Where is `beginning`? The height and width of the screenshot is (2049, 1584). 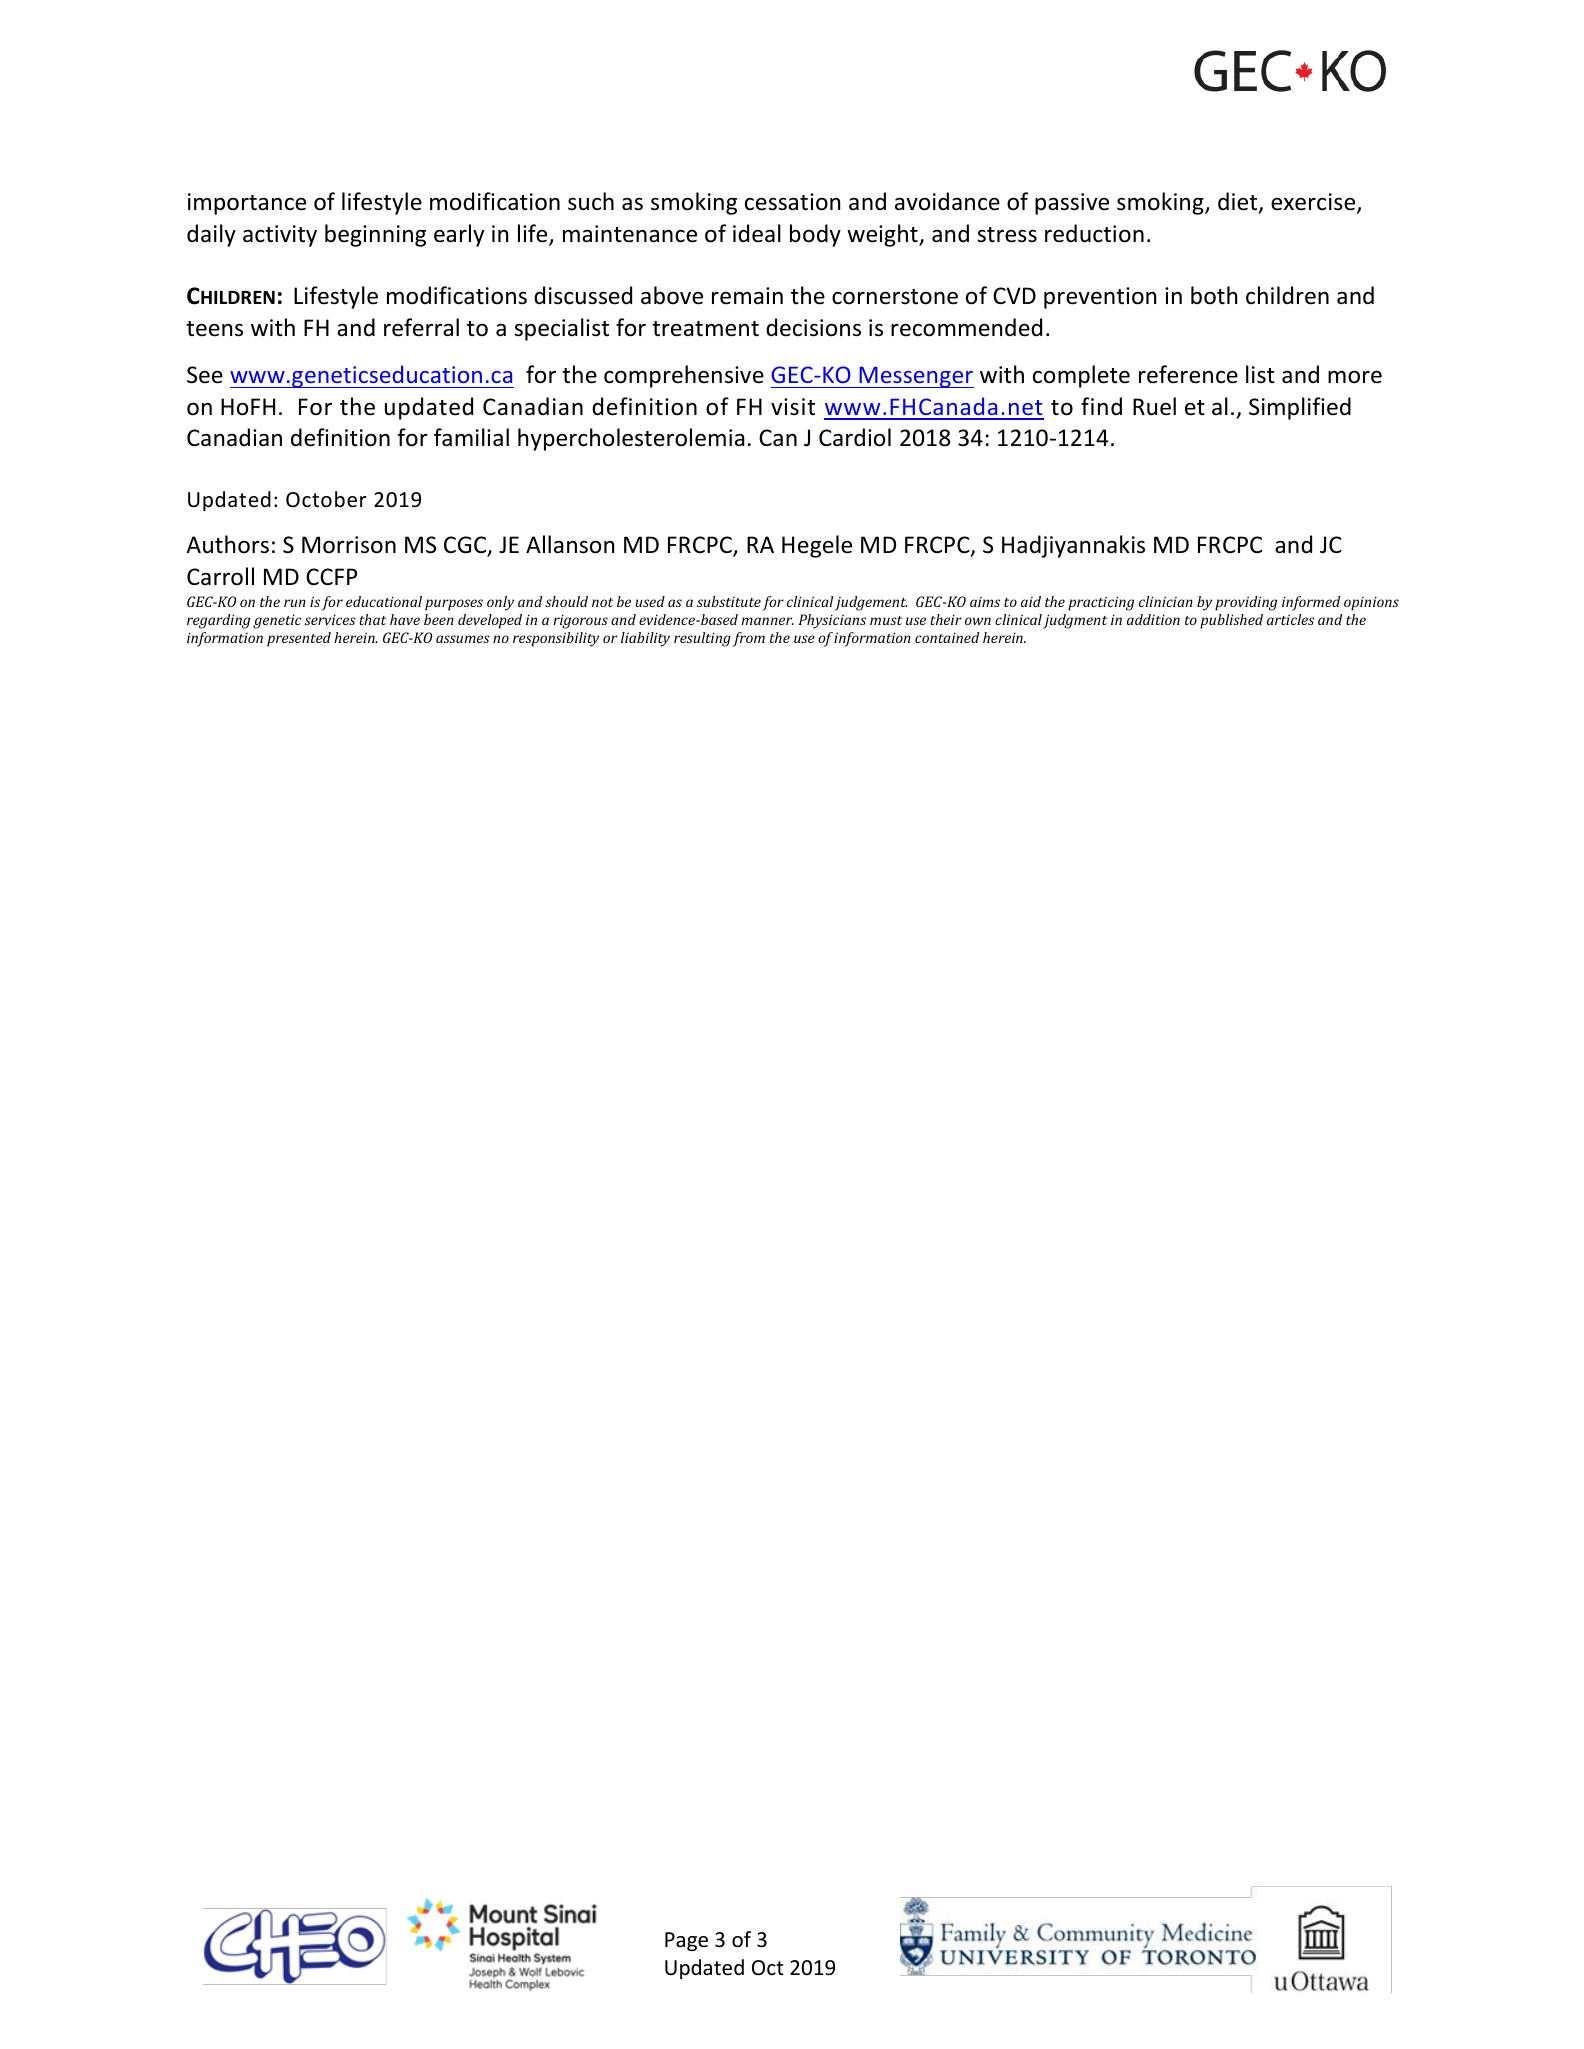
beginning is located at coordinates (375, 235).
